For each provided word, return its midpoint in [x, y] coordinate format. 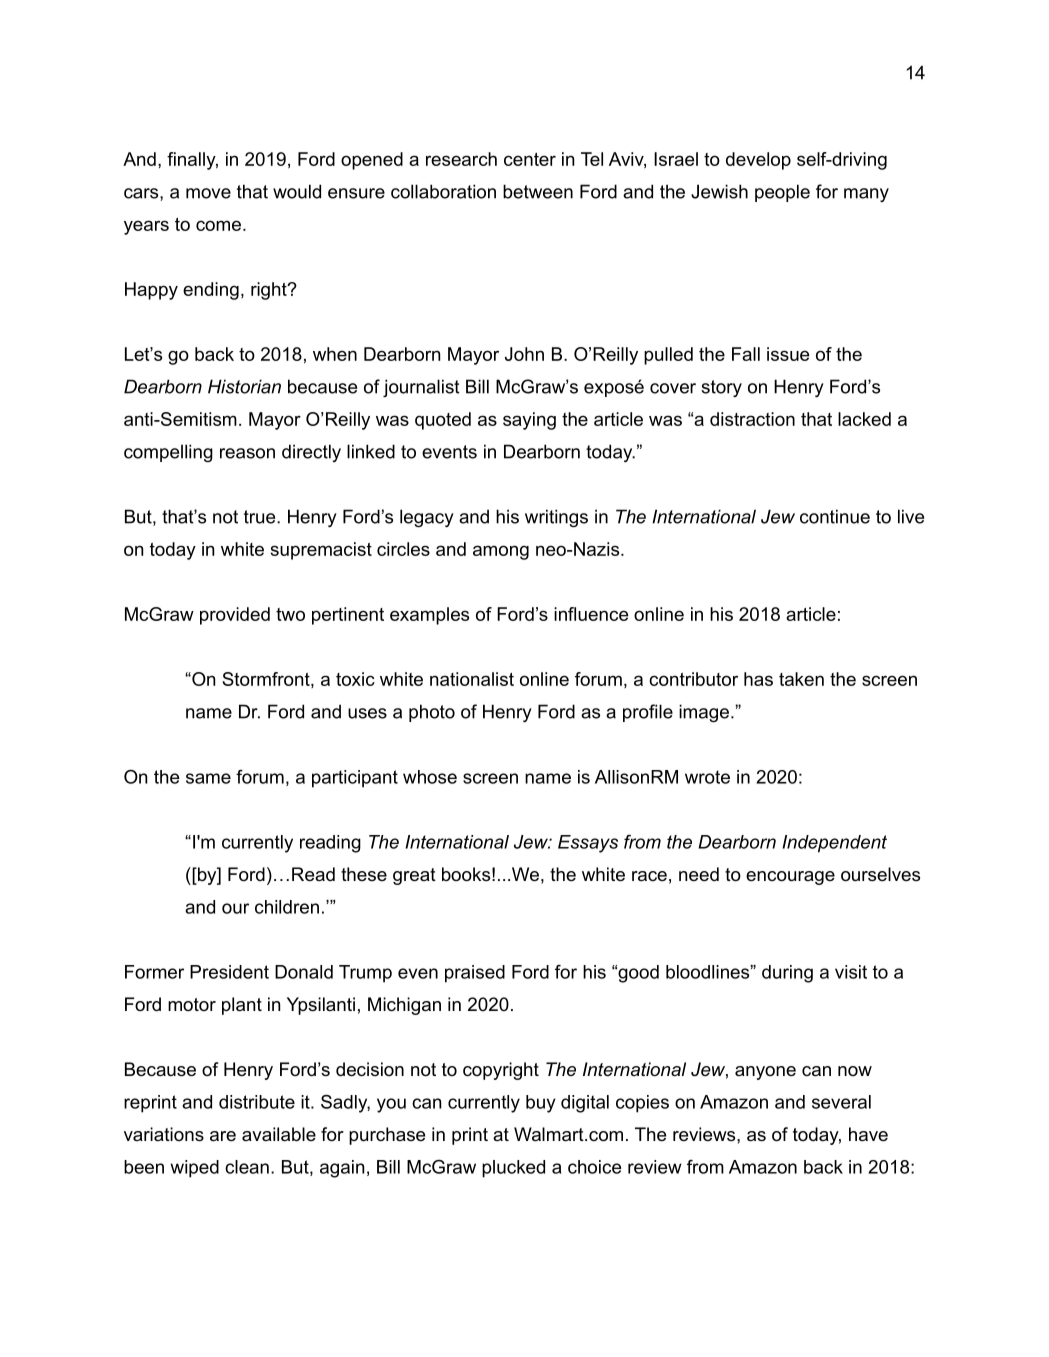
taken [801, 679]
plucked [513, 1169]
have [868, 1134]
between [538, 191]
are [223, 1136]
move [208, 193]
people [782, 193]
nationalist [472, 679]
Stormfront [267, 680]
